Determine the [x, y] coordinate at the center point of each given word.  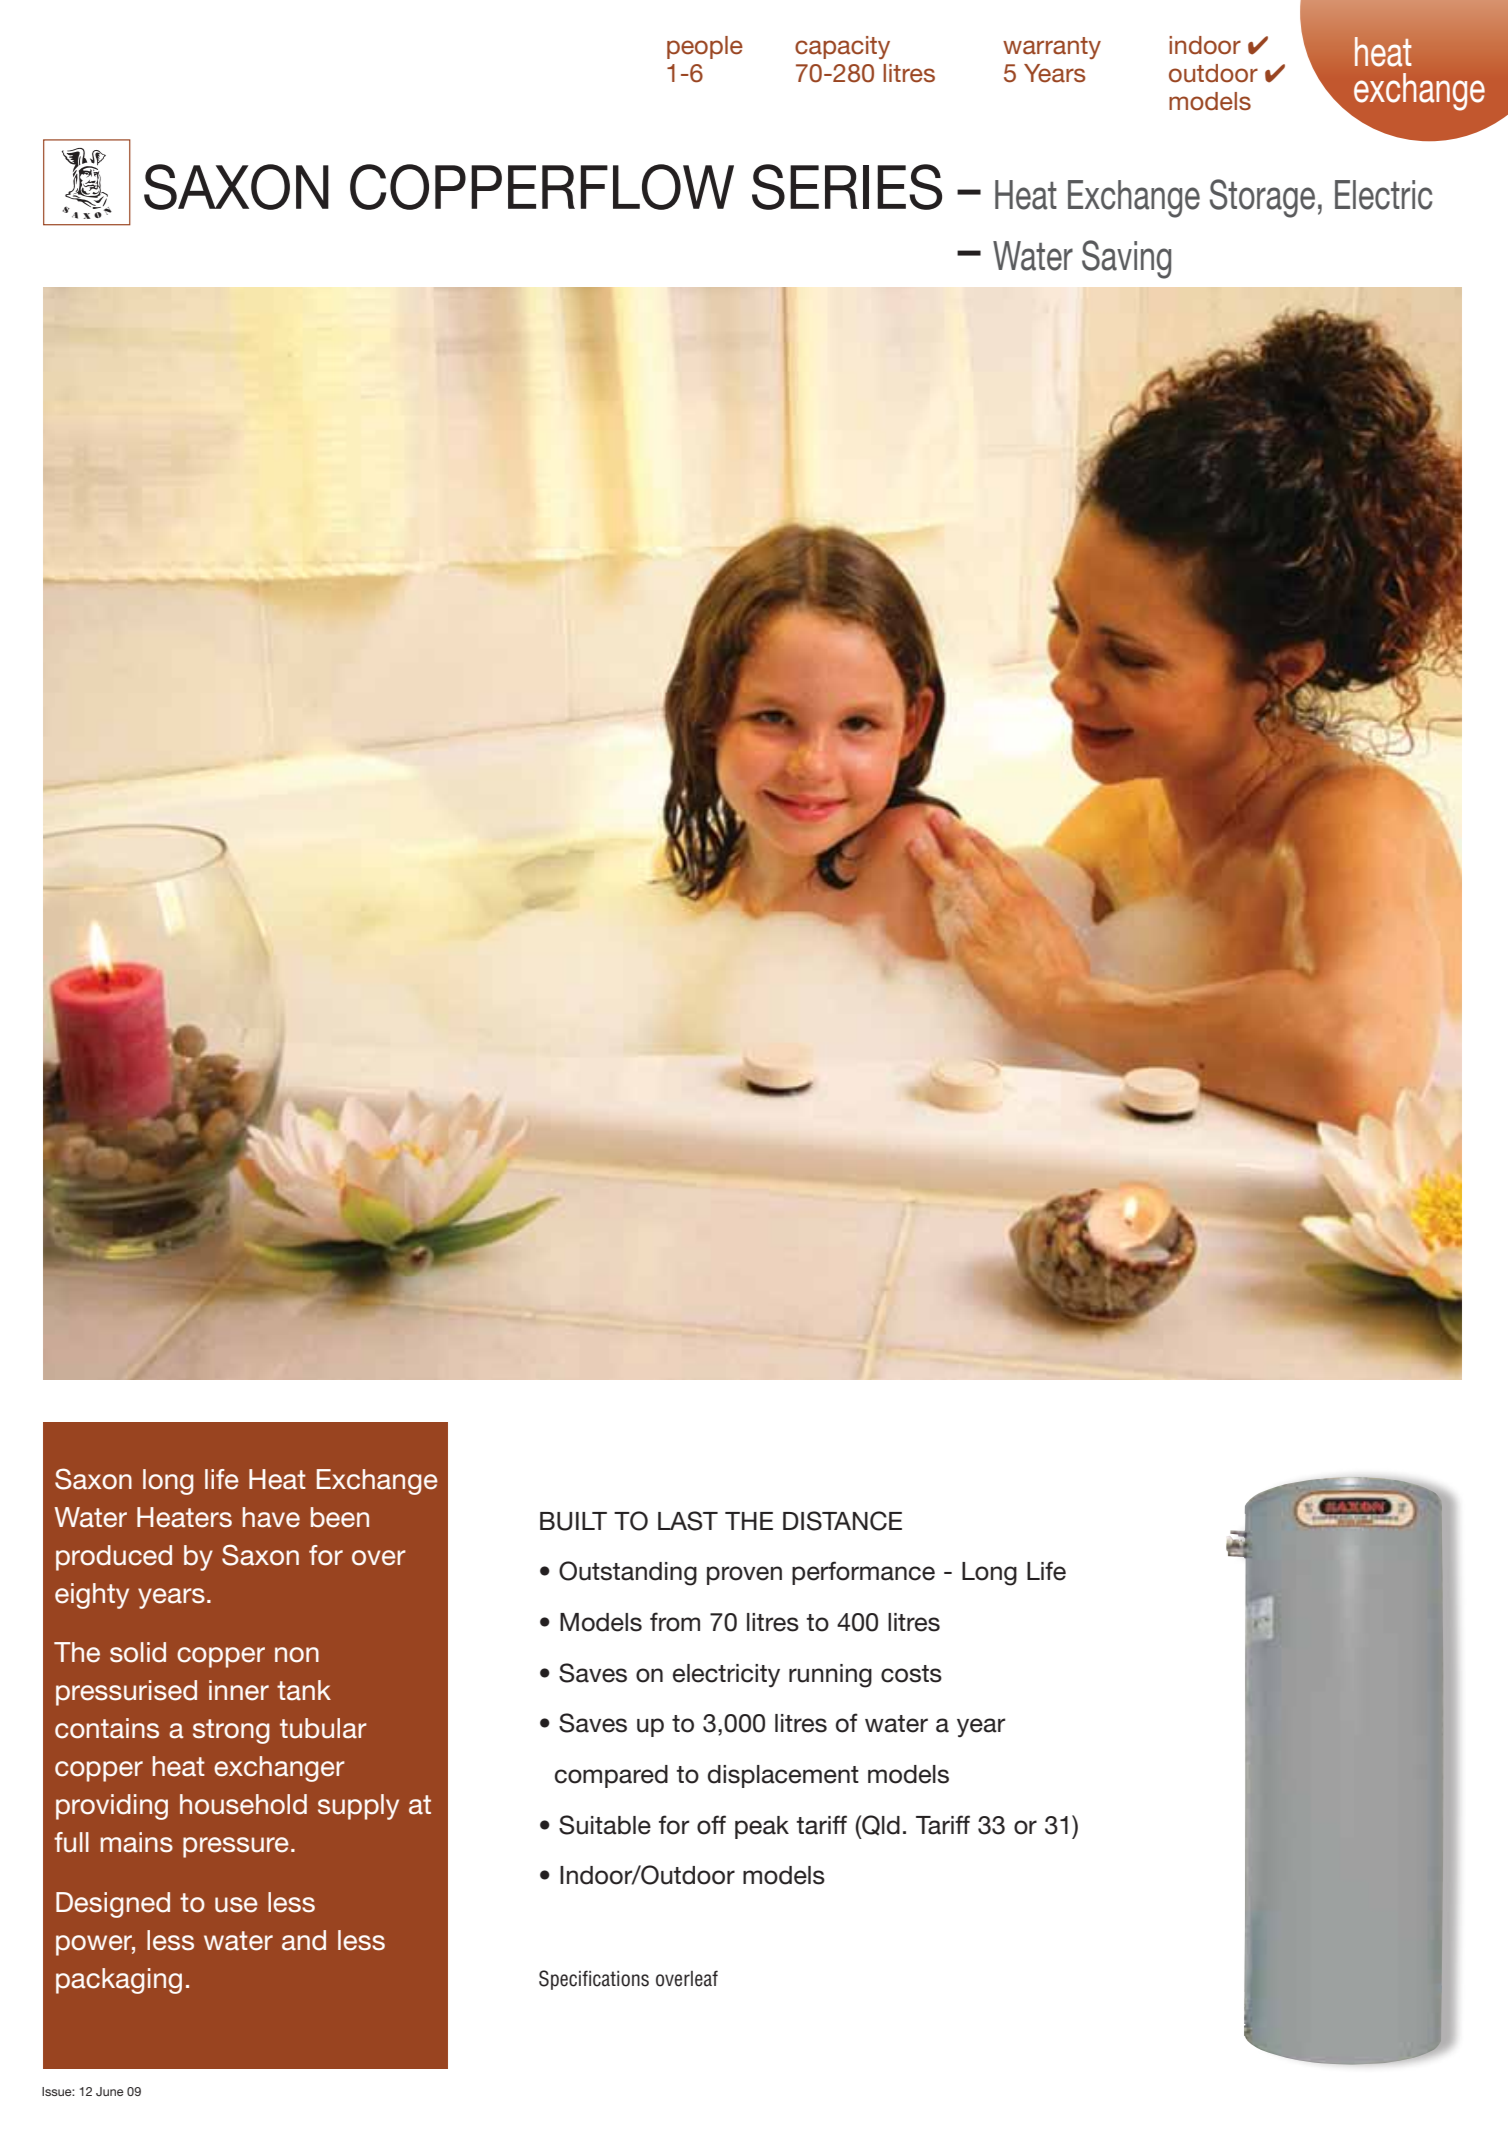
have [271, 1517]
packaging [119, 1981]
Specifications [594, 1980]
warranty [1052, 48]
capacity [842, 47]
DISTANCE [842, 1521]
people [705, 47]
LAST [688, 1521]
